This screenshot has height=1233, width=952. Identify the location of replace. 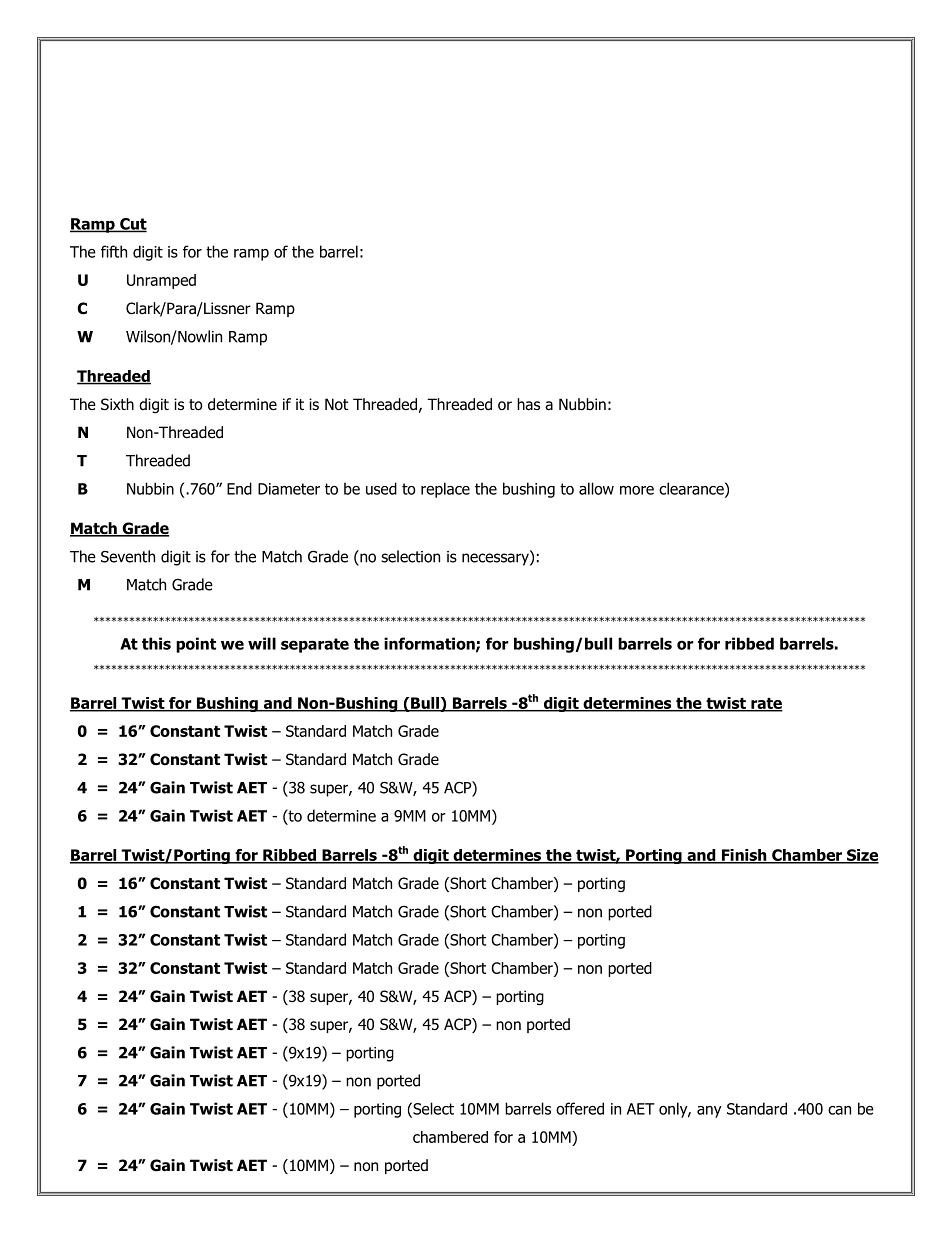
(445, 490).
